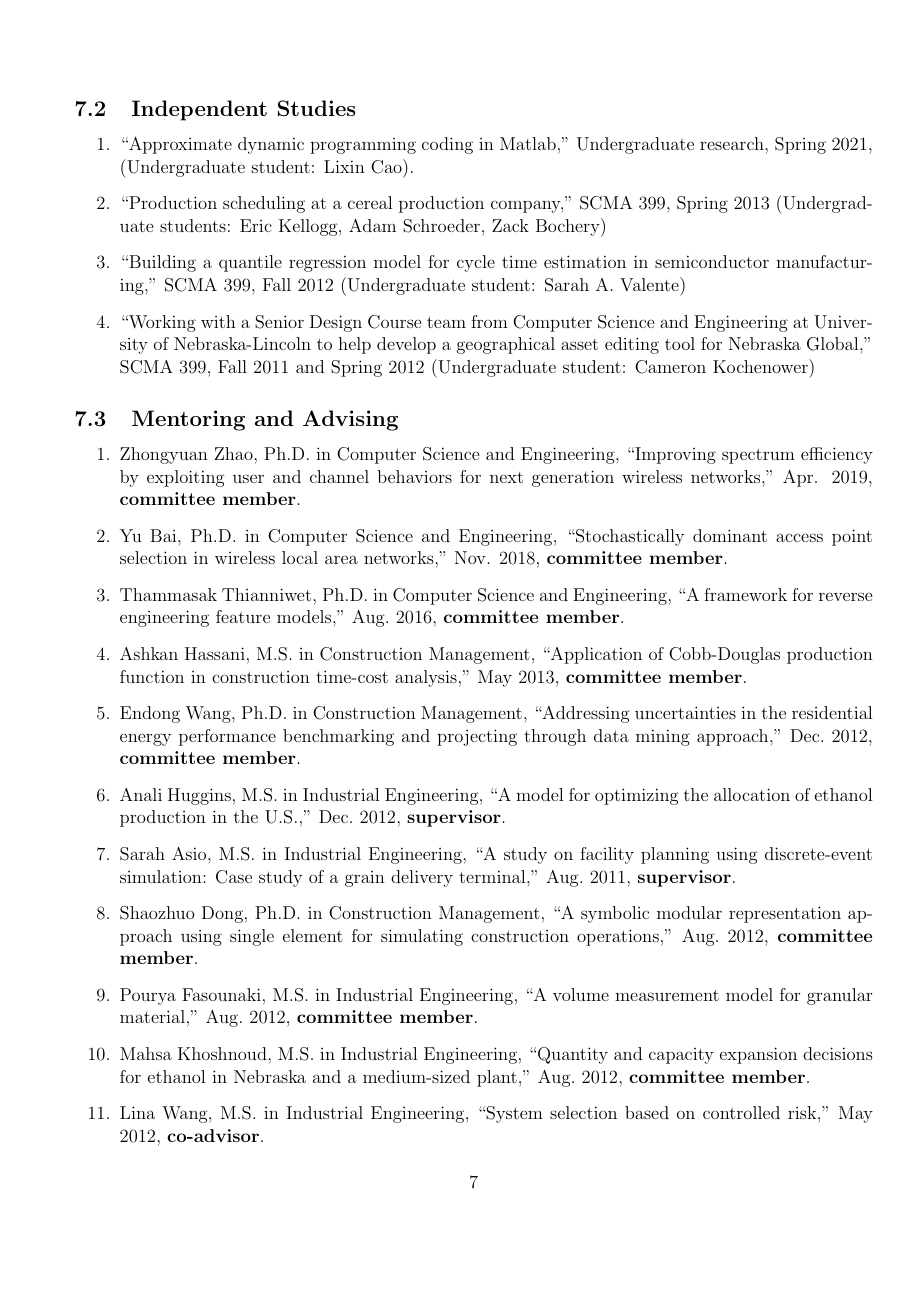  What do you see at coordinates (227, 737) in the image?
I see `performance` at bounding box center [227, 737].
